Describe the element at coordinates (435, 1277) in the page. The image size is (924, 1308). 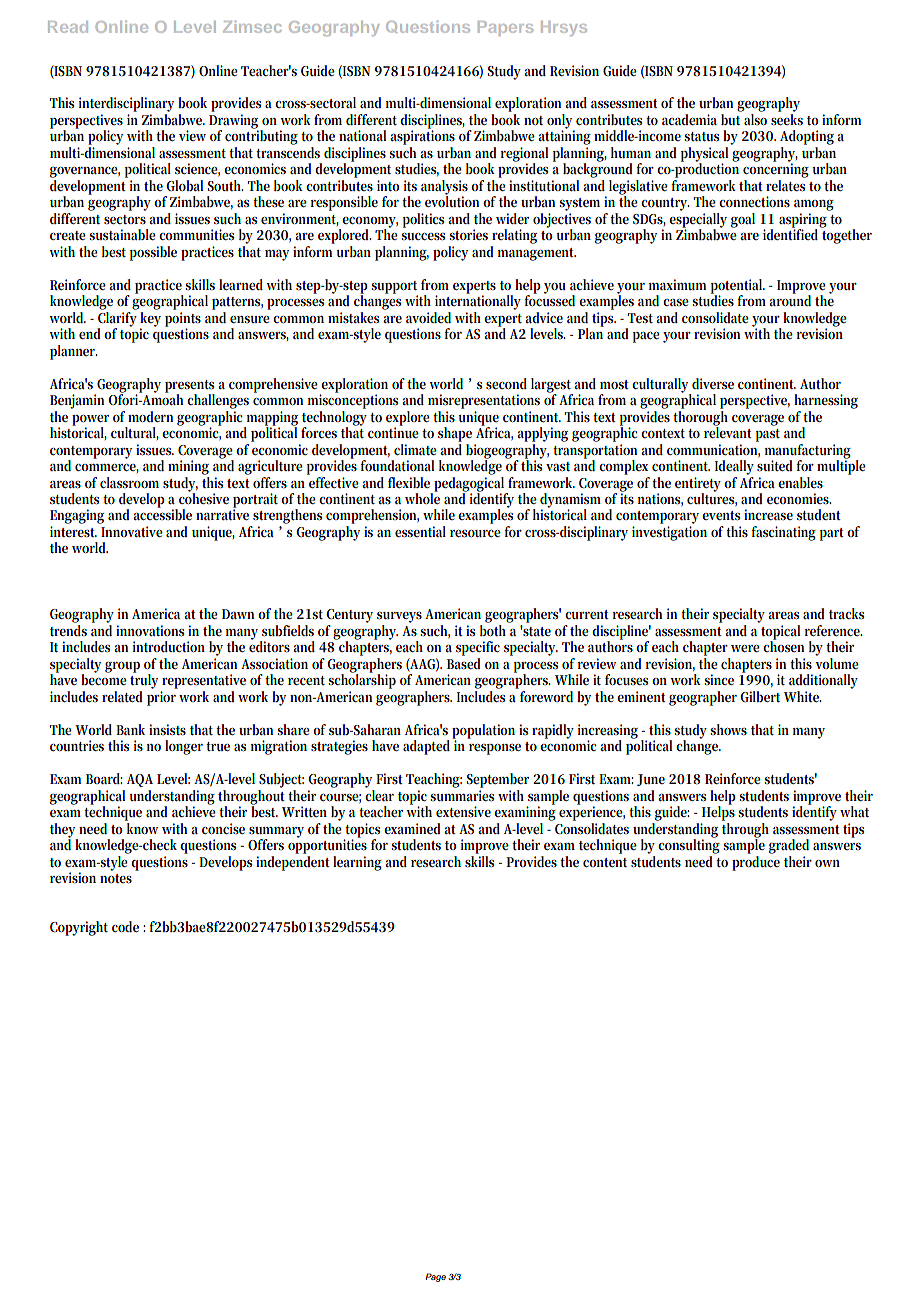
I see `Page` at that location.
